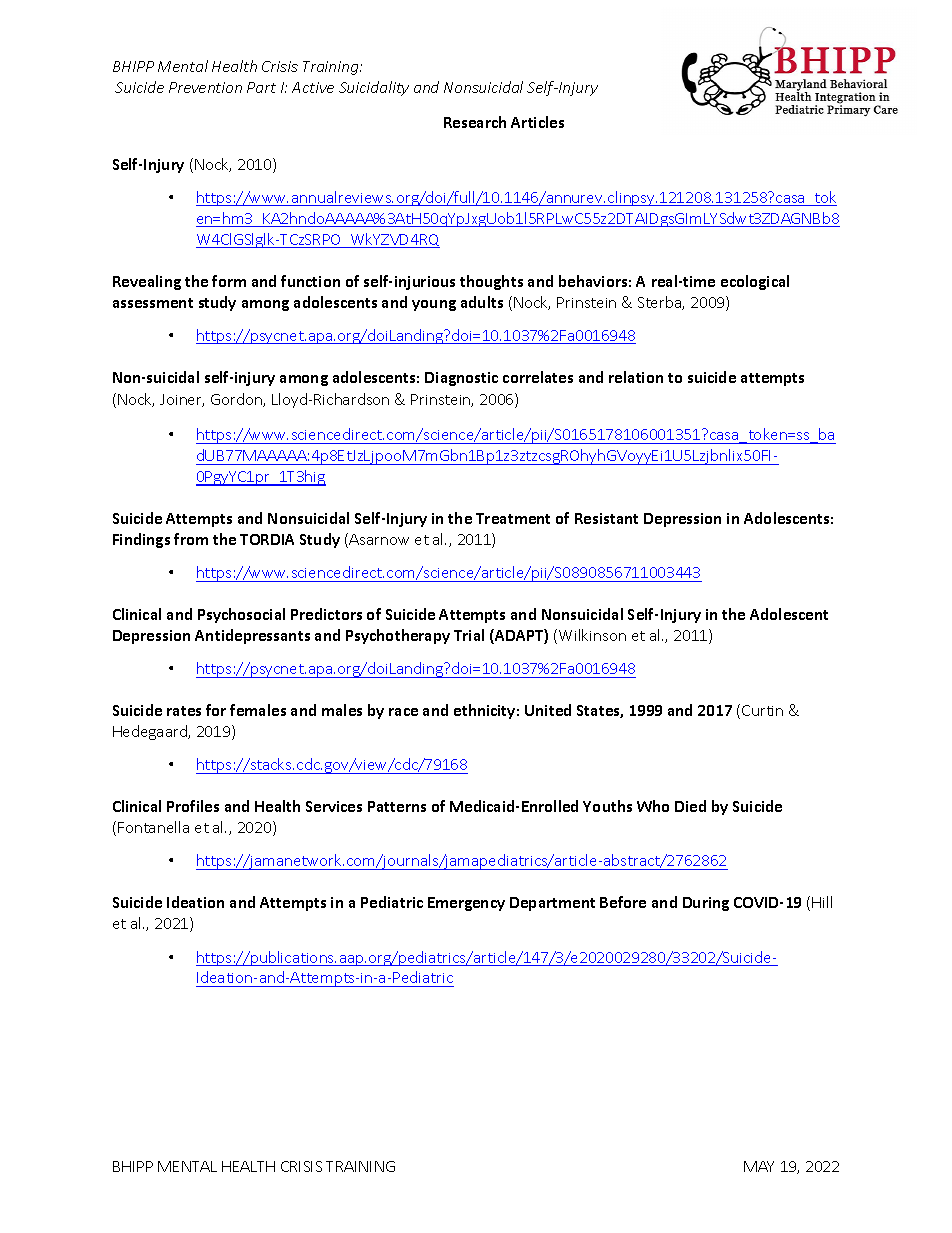  Describe the element at coordinates (334, 806) in the screenshot. I see `Services` at that location.
